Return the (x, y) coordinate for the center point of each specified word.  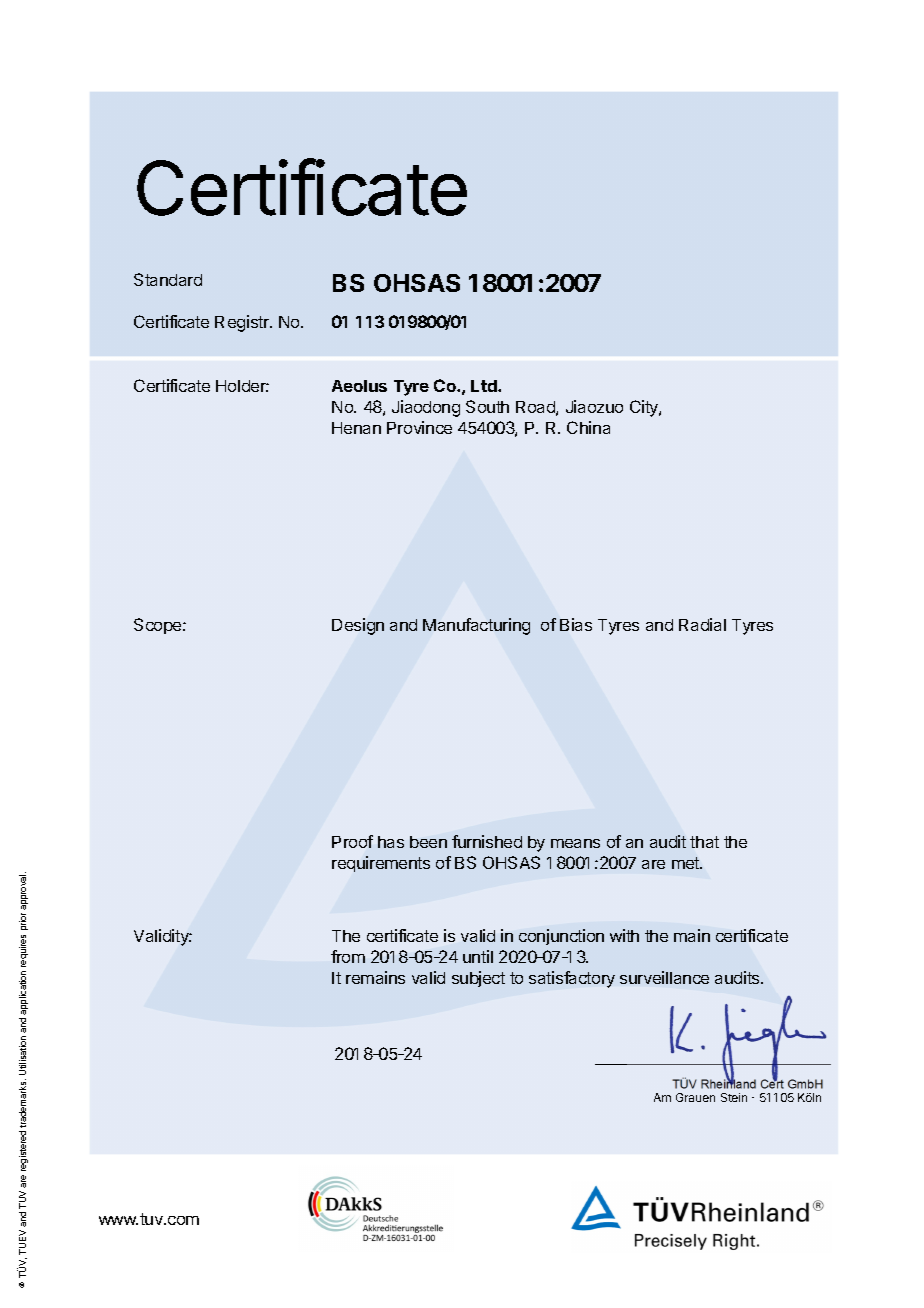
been (428, 842)
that (704, 842)
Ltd (485, 386)
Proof (352, 841)
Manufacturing (476, 626)
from (348, 956)
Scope (159, 626)
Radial (702, 624)
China (588, 427)
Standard (168, 279)
